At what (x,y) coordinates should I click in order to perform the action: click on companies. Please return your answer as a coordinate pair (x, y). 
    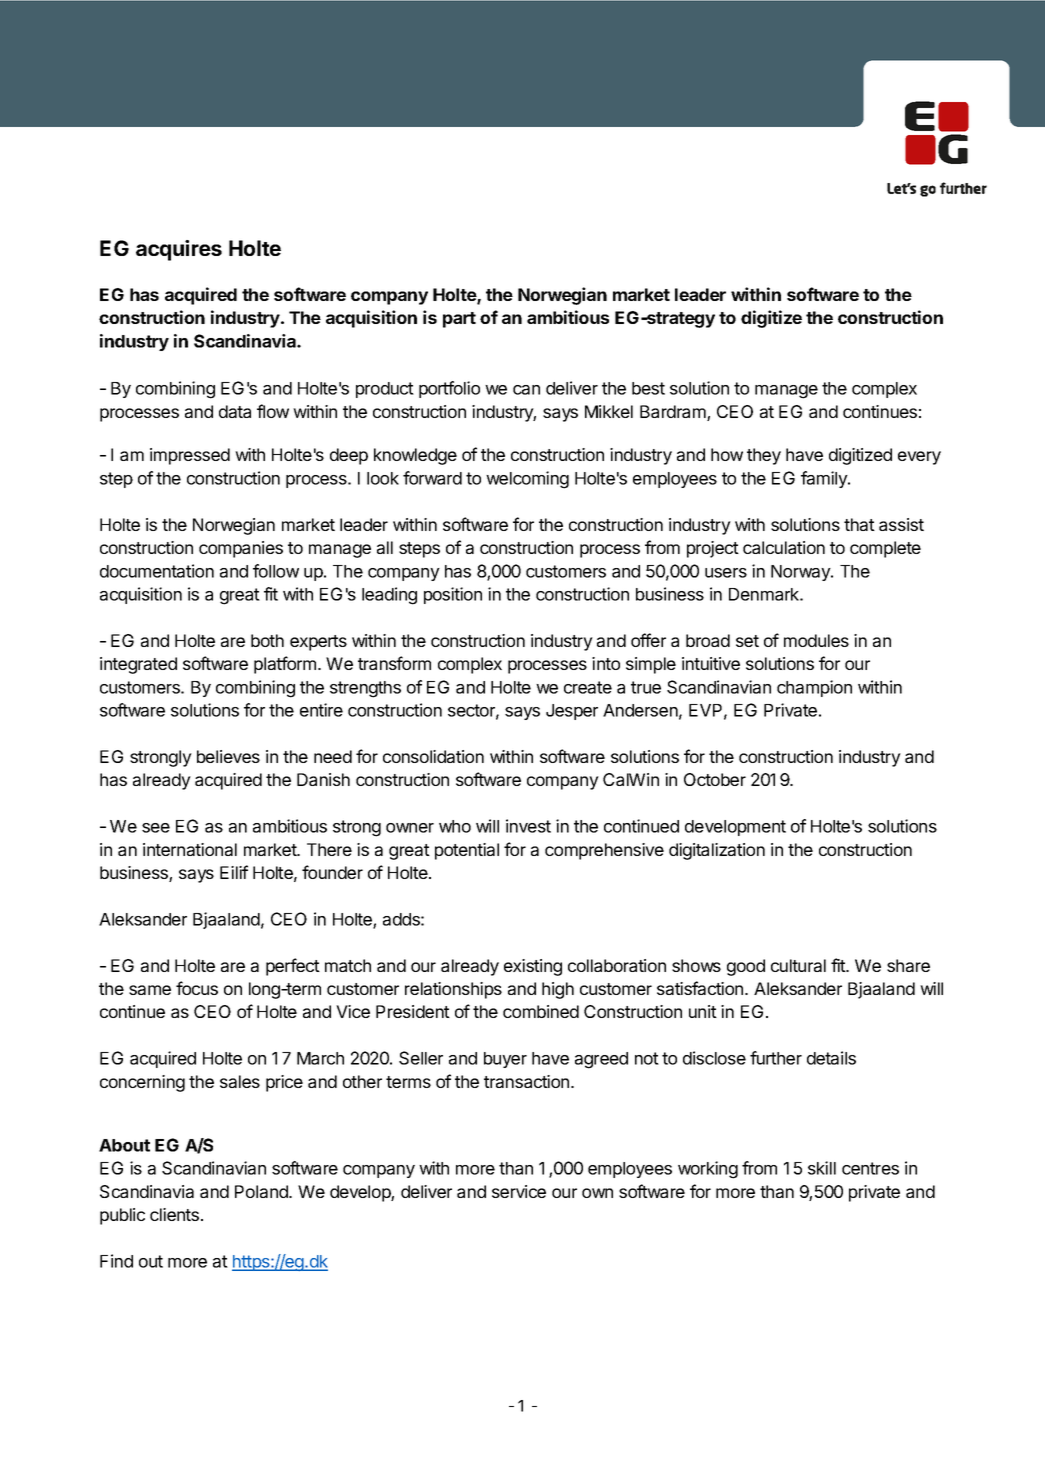
    Looking at the image, I should click on (241, 549).
